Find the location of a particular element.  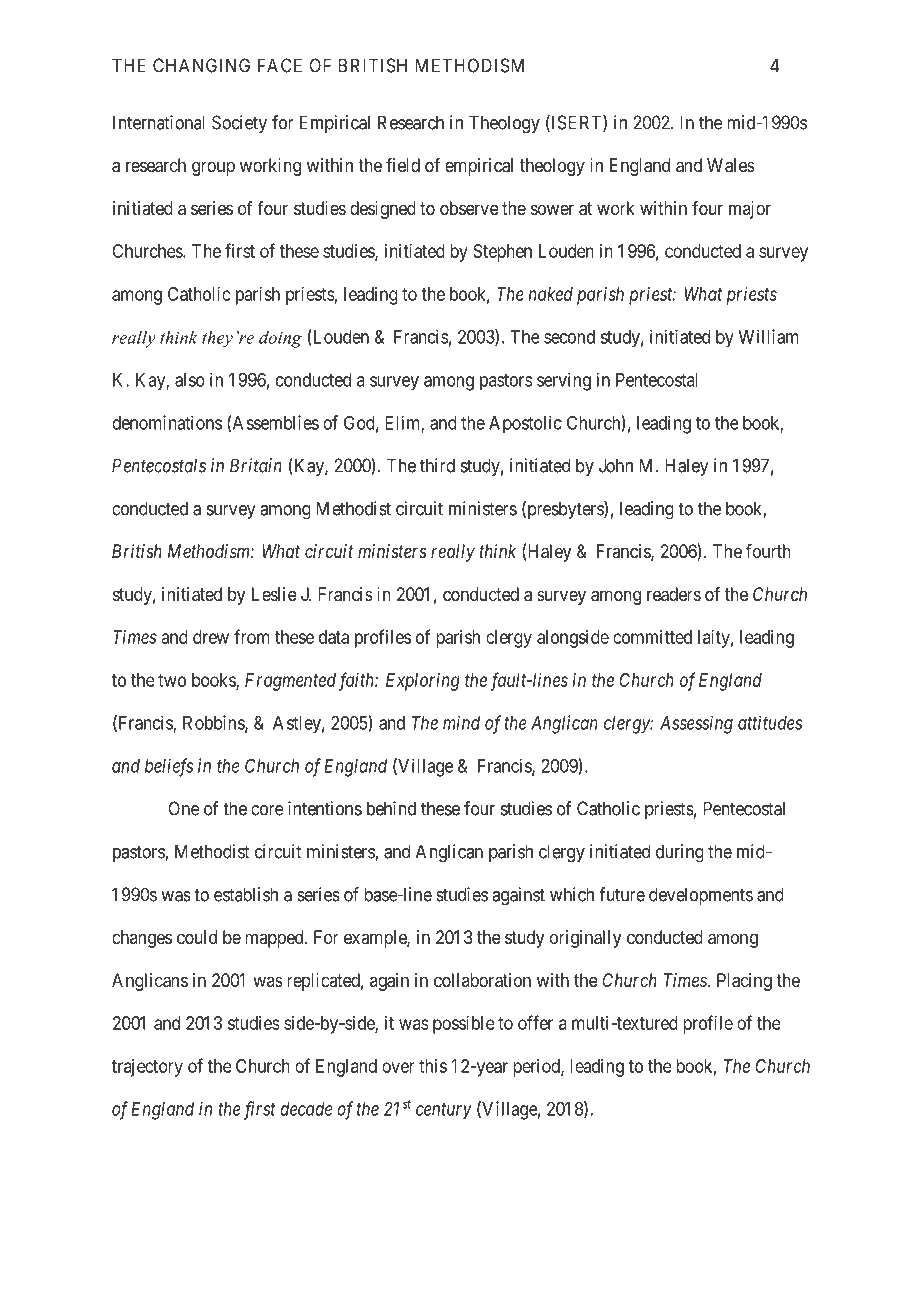

this is located at coordinates (433, 1066).
